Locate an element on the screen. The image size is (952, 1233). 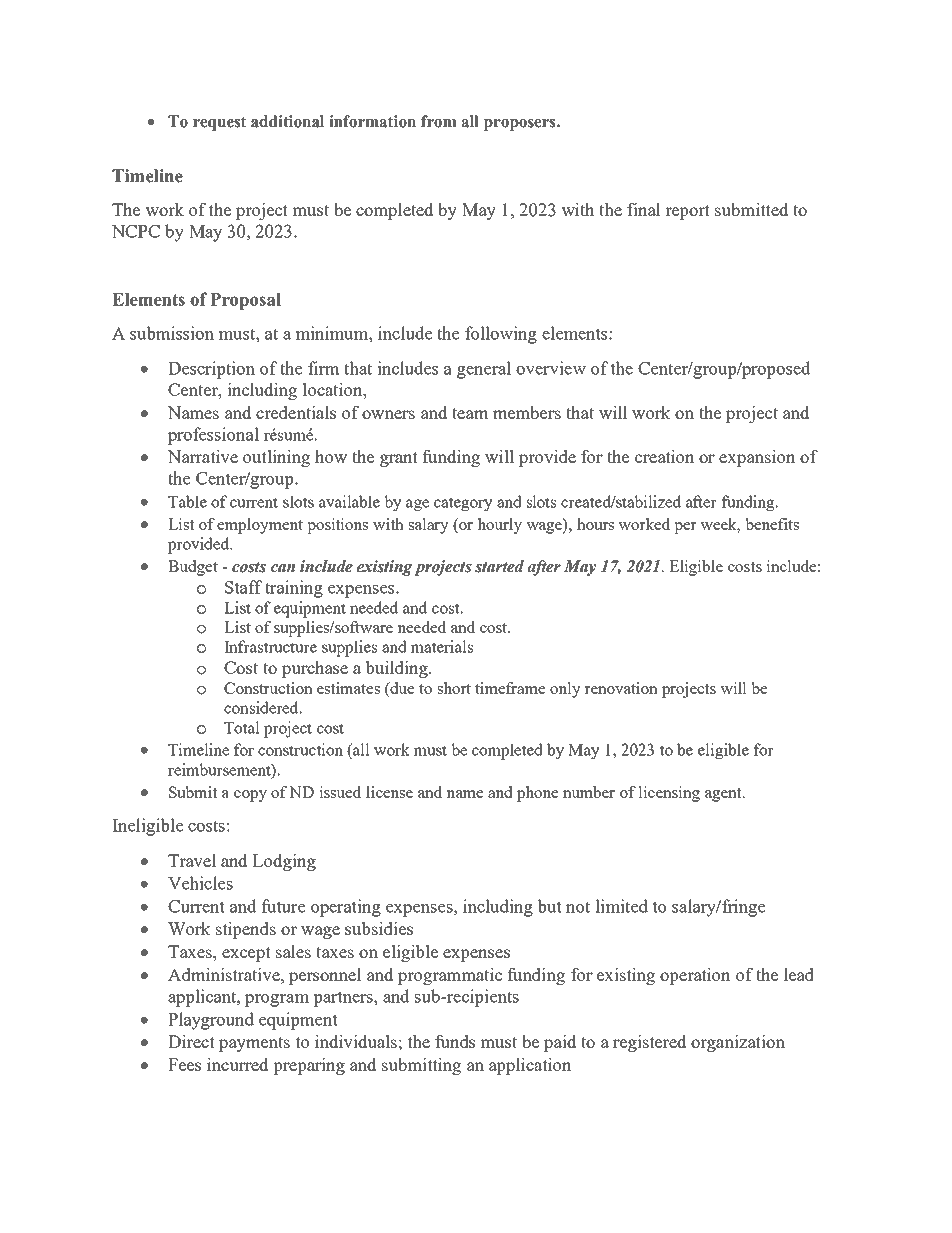
started is located at coordinates (499, 566).
